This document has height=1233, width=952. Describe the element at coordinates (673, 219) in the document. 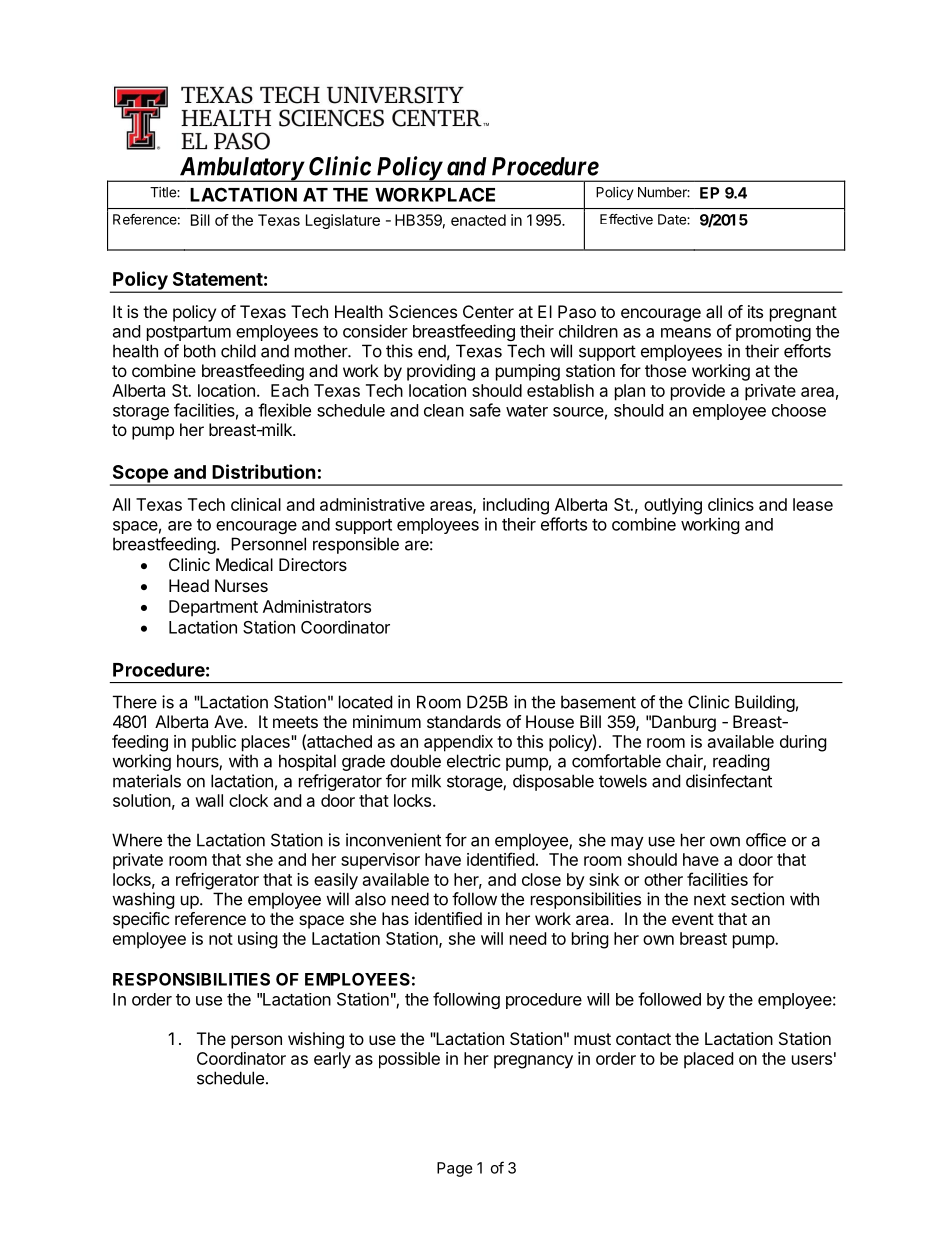

I see `Date` at that location.
